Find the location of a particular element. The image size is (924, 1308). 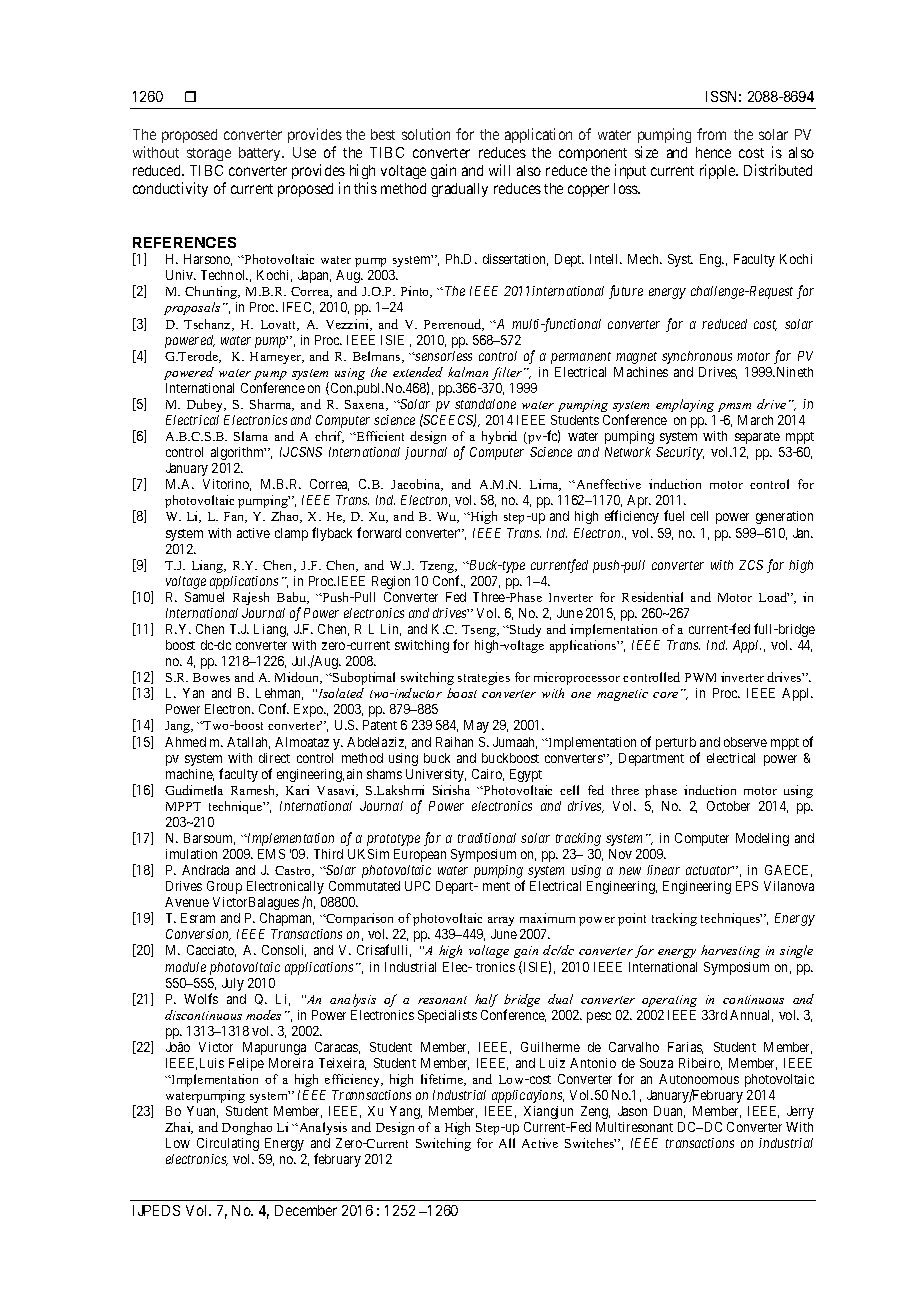

will is located at coordinates (499, 170).
